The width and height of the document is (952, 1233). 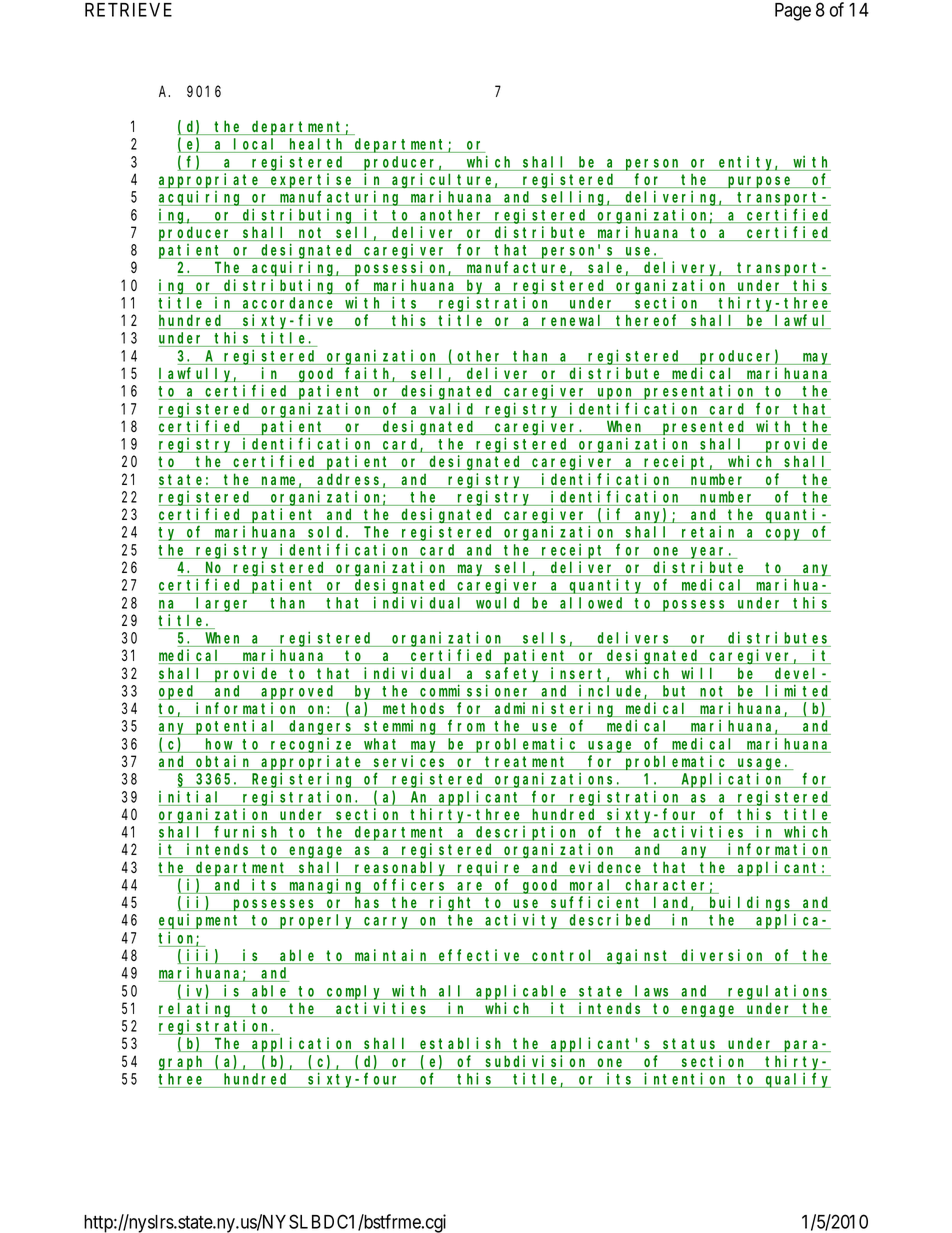 I want to click on graph, so click(x=183, y=1063).
